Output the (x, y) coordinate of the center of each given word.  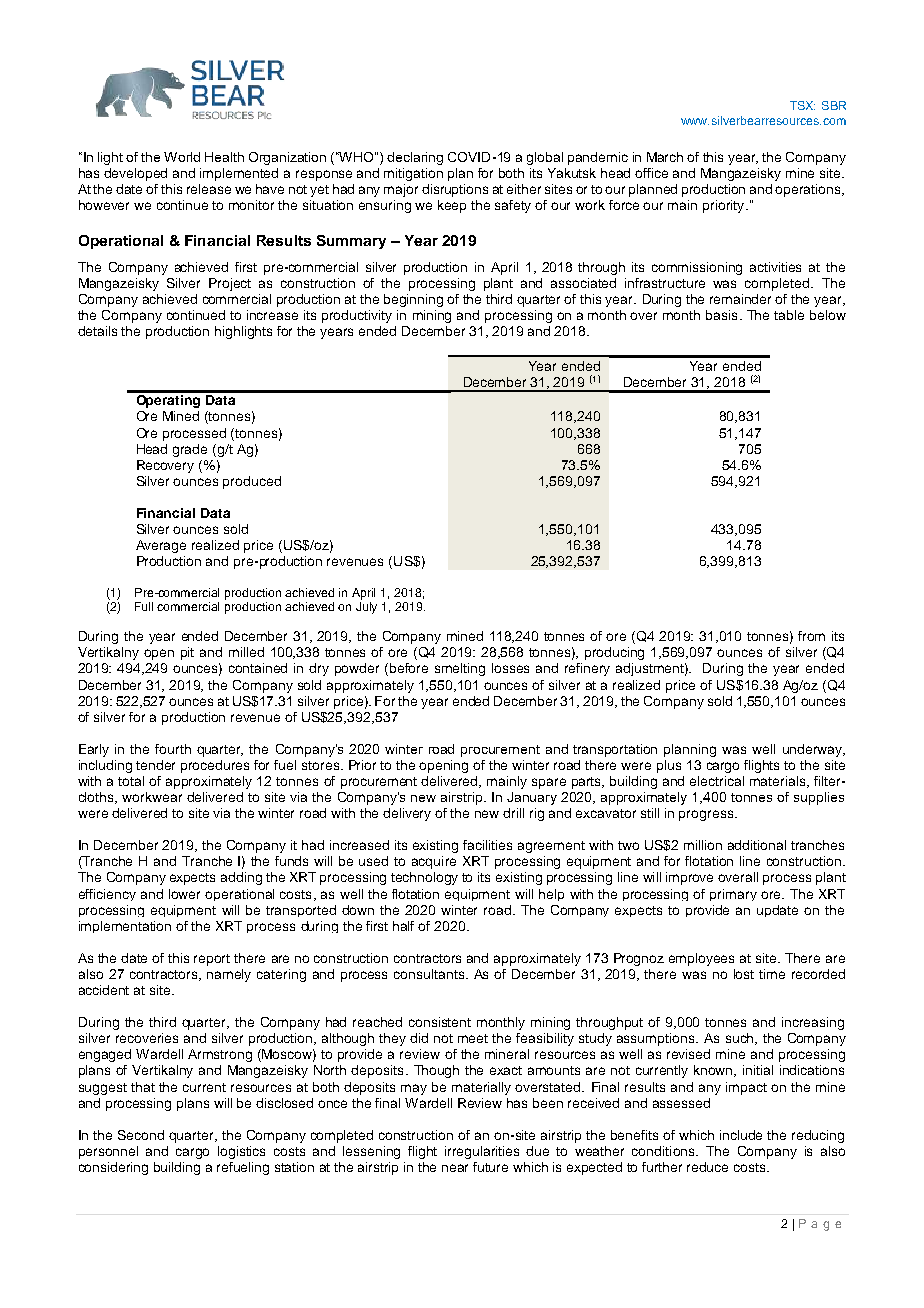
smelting (460, 669)
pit (187, 653)
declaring (415, 158)
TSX (802, 105)
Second (141, 1135)
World (182, 157)
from (811, 636)
